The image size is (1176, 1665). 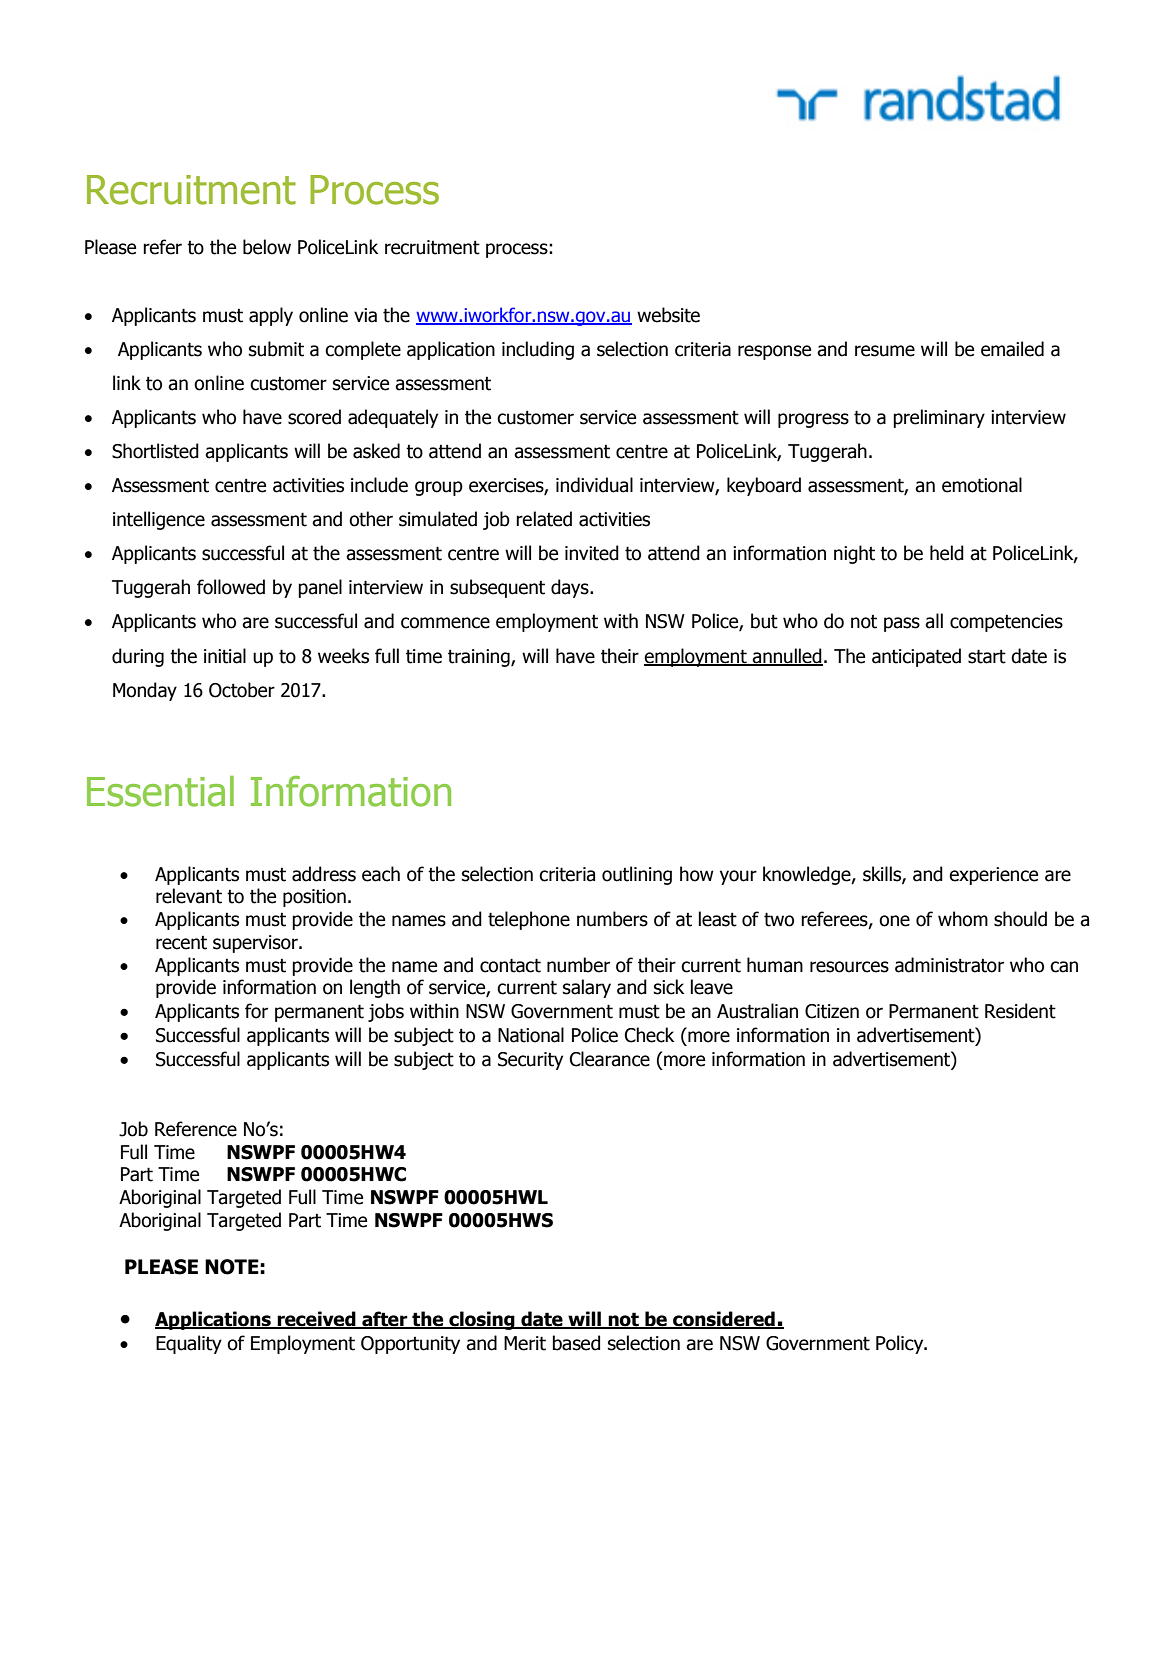 What do you see at coordinates (832, 1011) in the screenshot?
I see `Citizen` at bounding box center [832, 1011].
